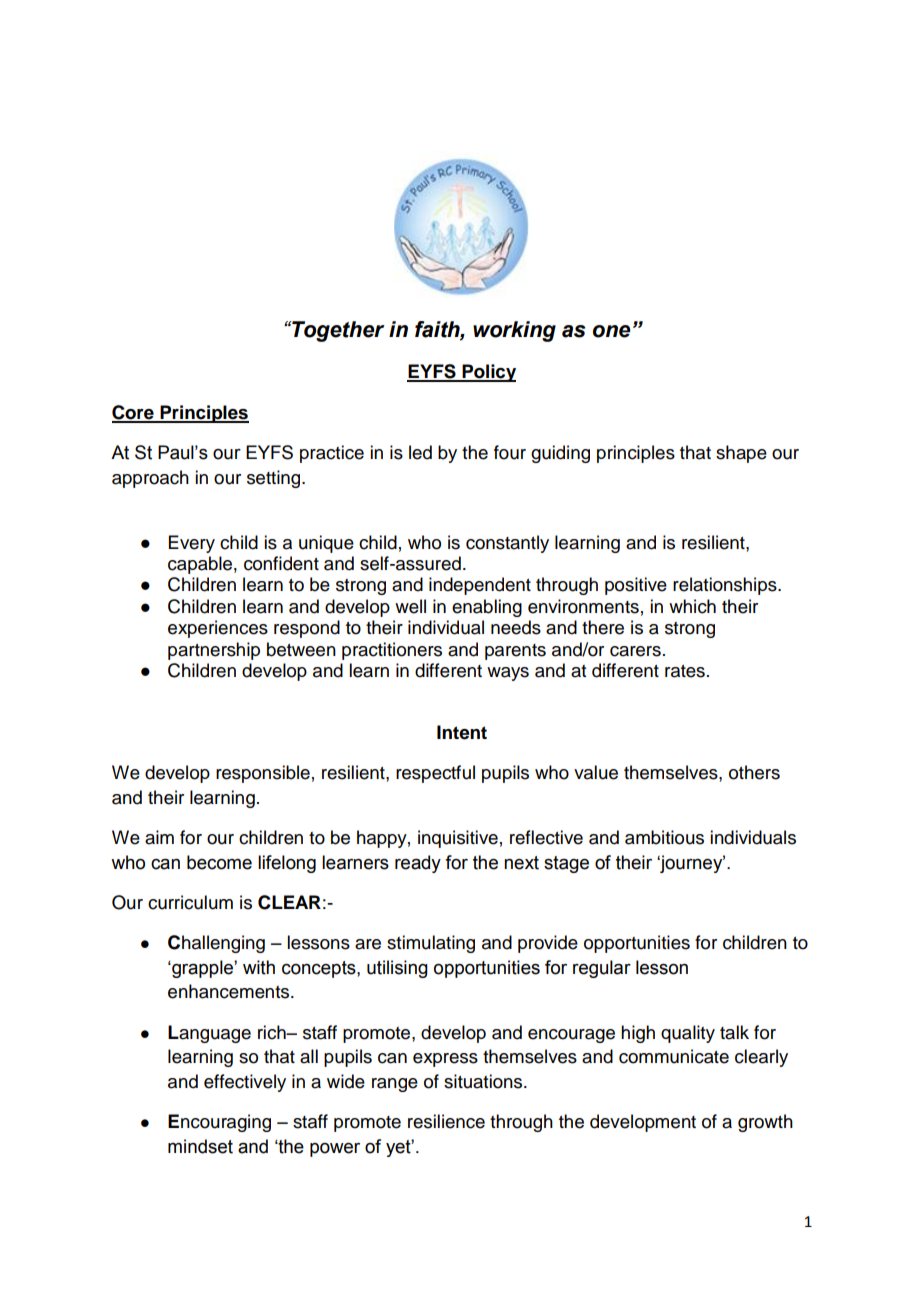 The width and height of the page is (924, 1308). I want to click on growth, so click(765, 1123).
